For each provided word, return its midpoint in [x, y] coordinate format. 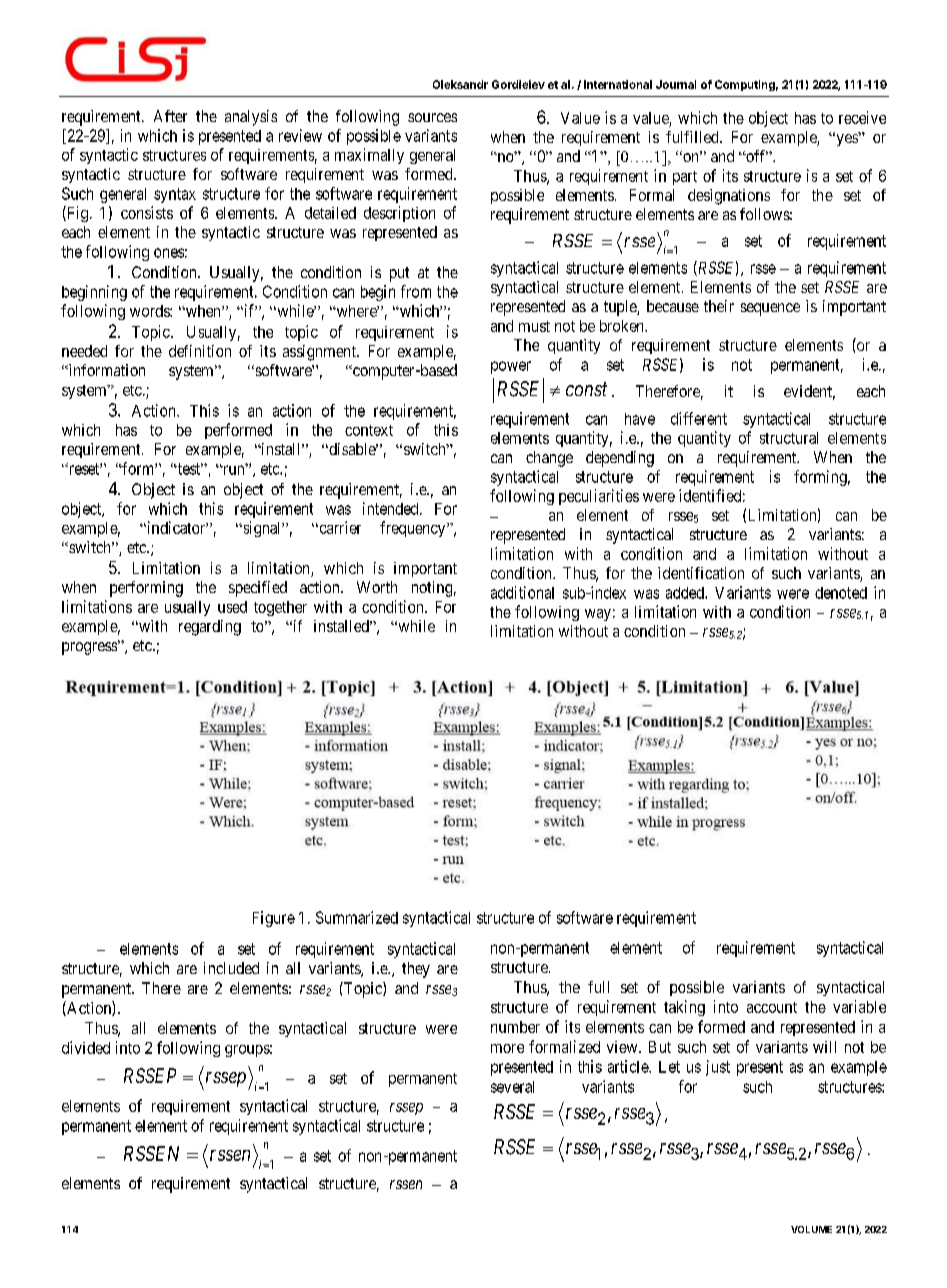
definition [200, 351]
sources [432, 117]
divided [86, 1047]
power [511, 367]
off [756, 156]
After [170, 116]
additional [522, 592]
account [772, 1007]
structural [789, 438]
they [416, 970]
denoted [841, 593]
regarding [210, 628]
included [231, 968]
